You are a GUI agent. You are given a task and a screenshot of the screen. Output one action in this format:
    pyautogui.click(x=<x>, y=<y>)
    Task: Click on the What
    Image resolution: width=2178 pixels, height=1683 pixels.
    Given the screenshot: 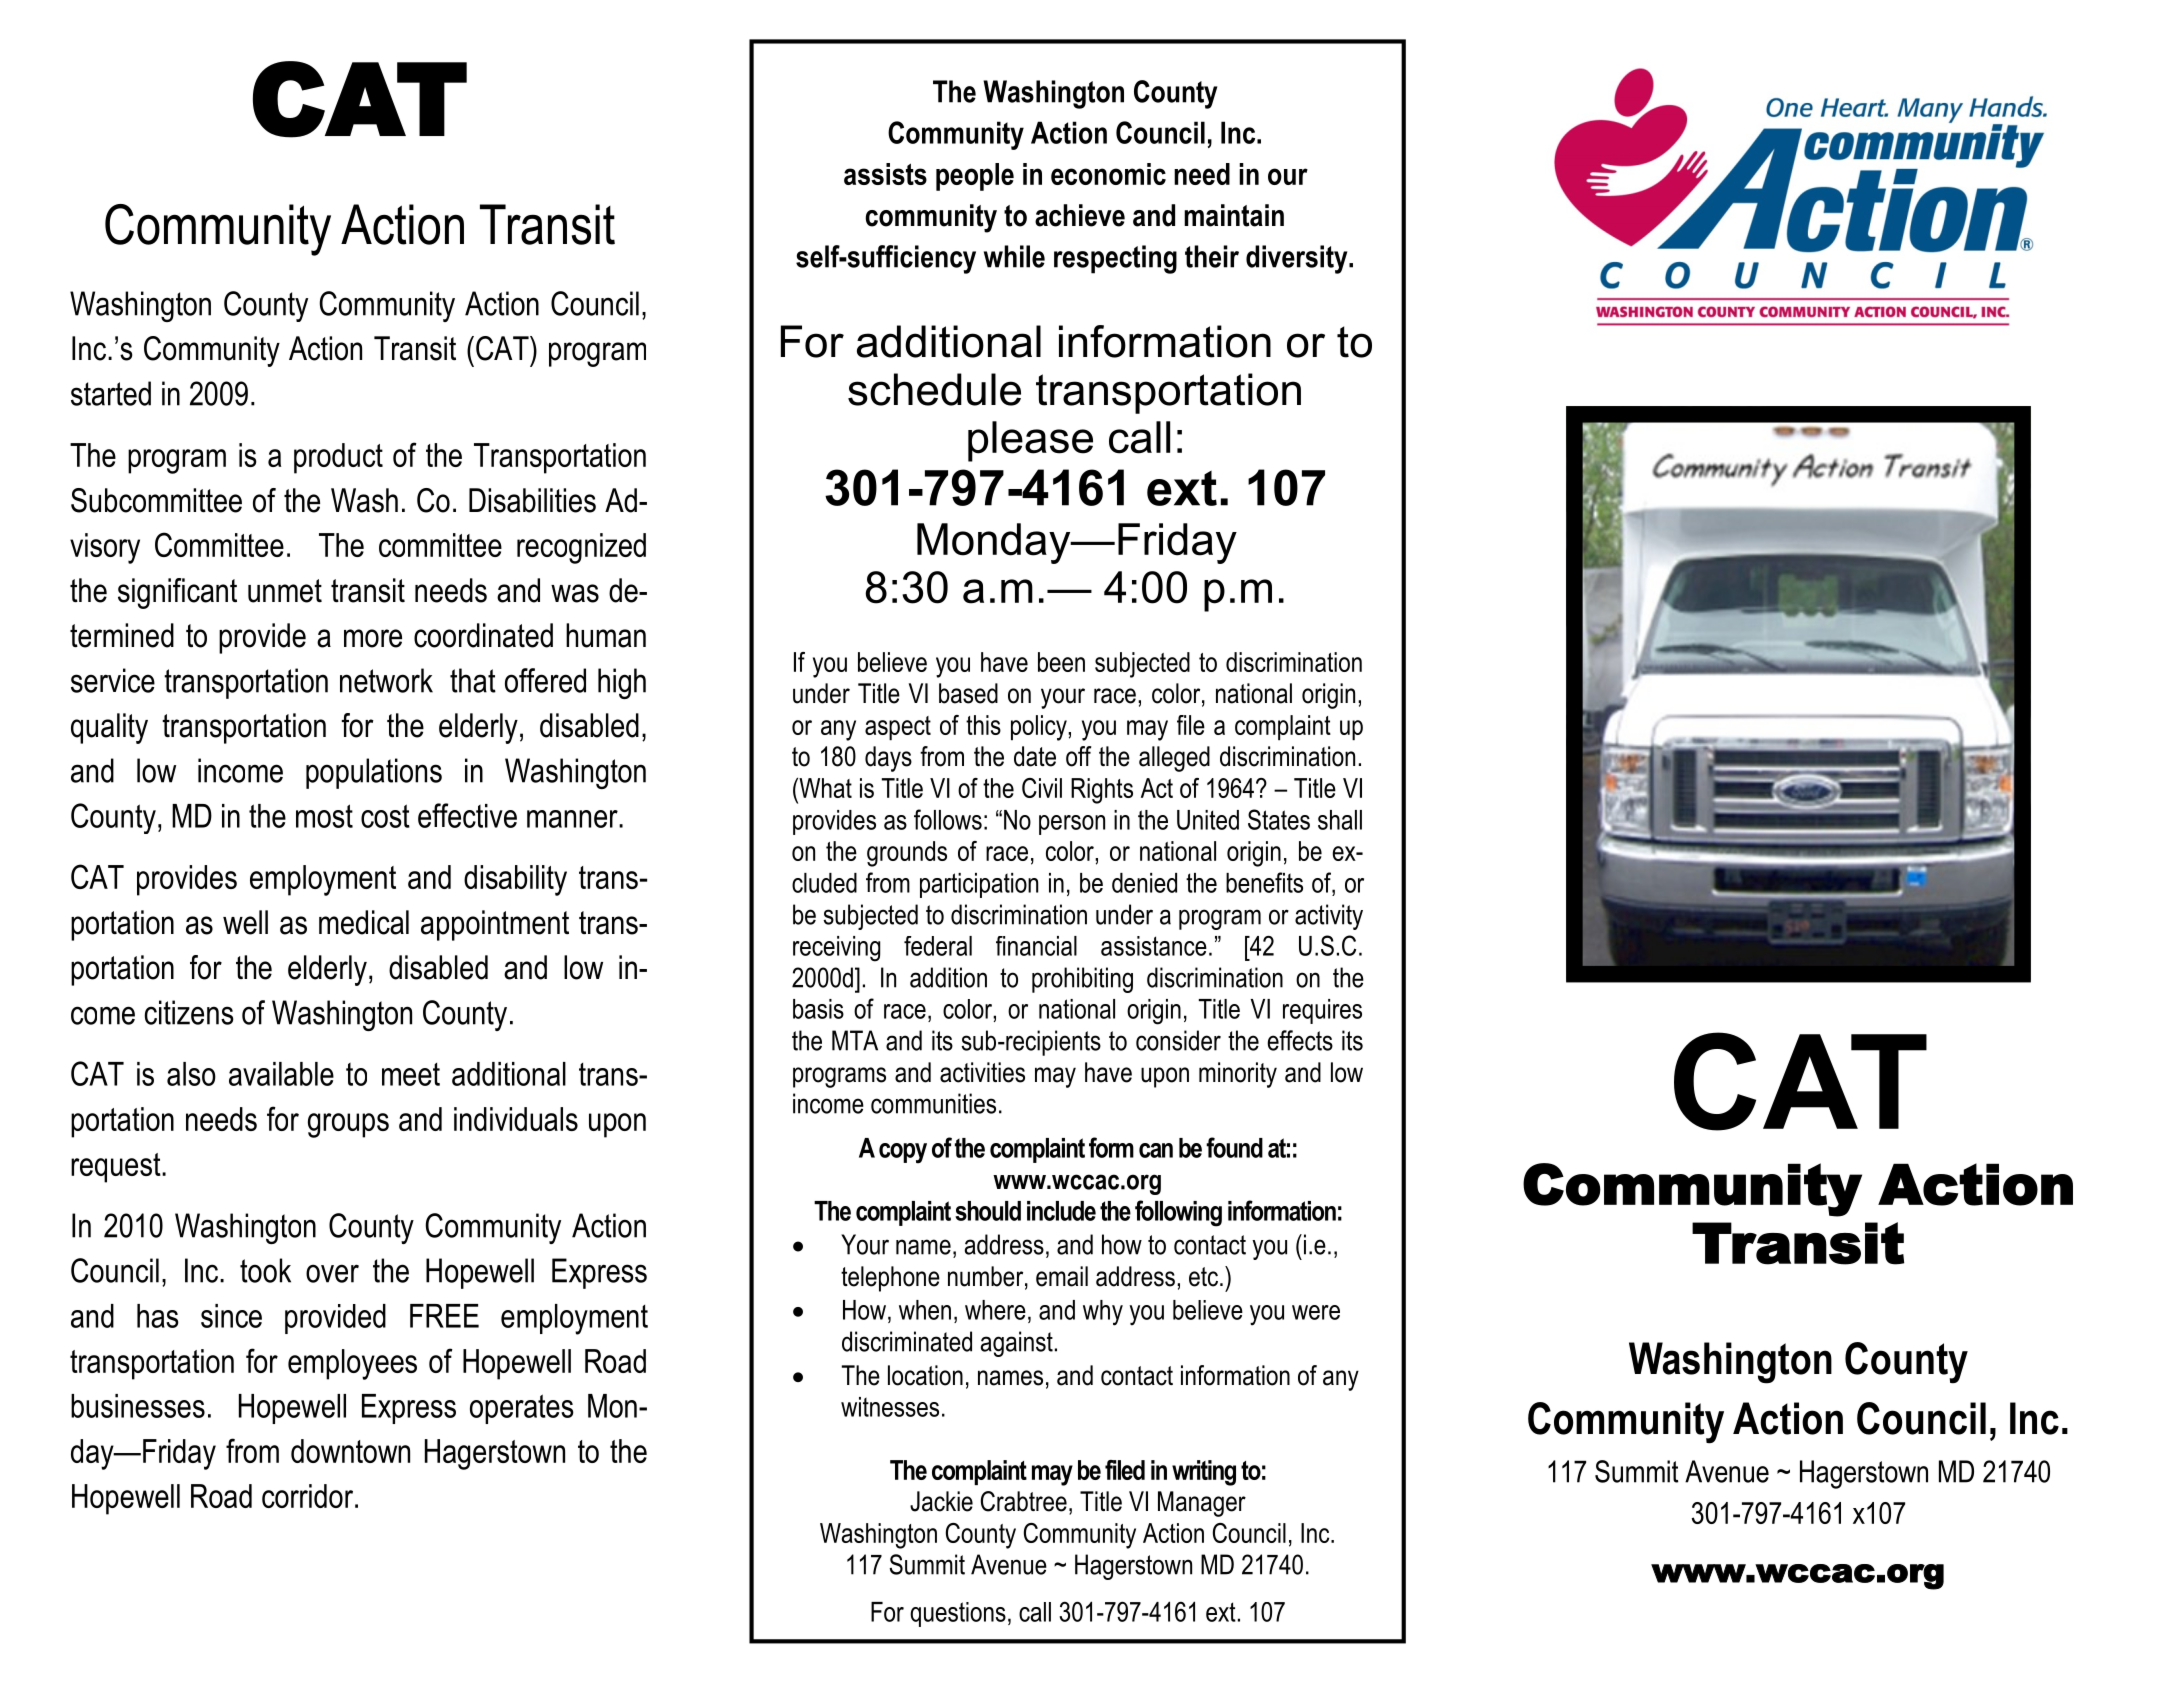 What is the action you would take?
    pyautogui.click(x=824, y=788)
